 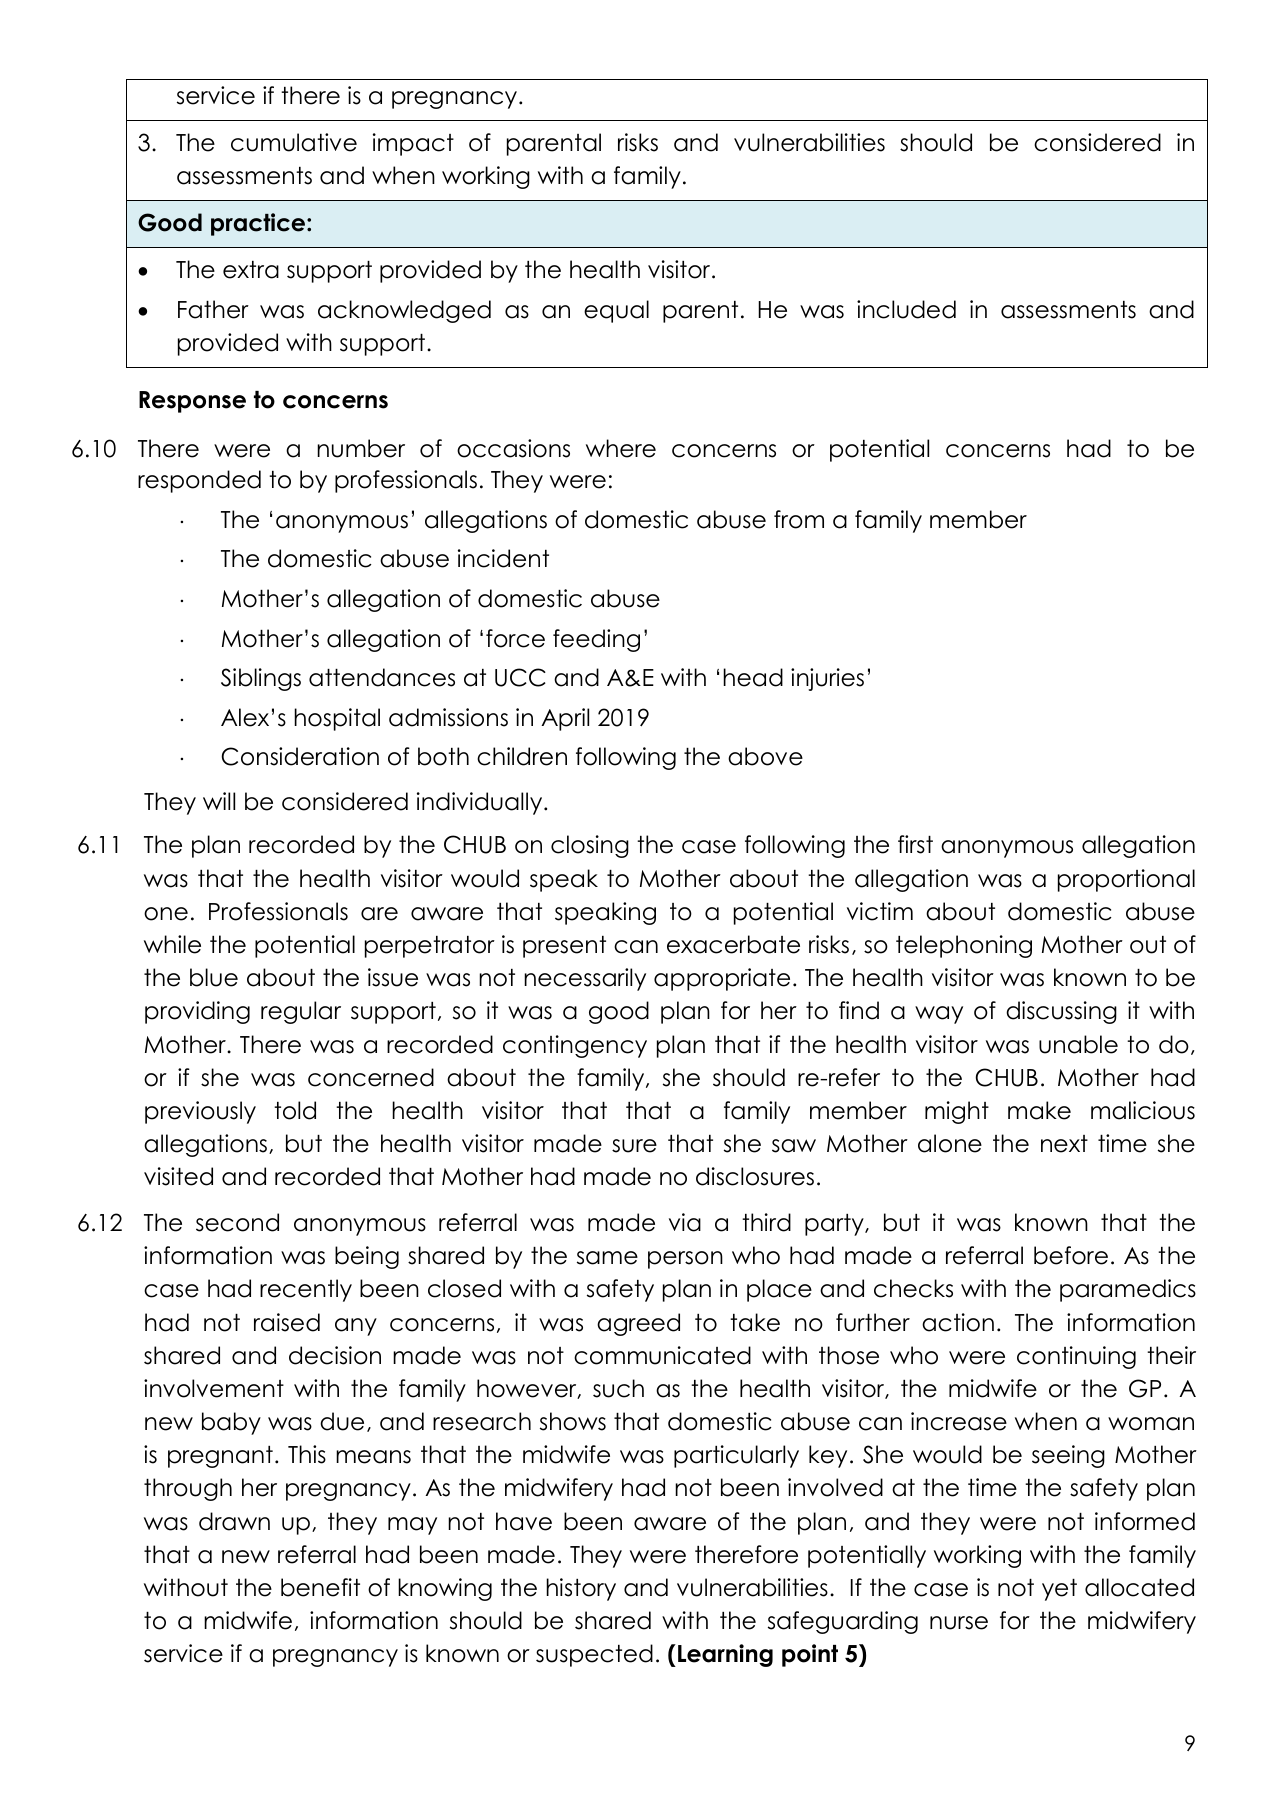 I want to click on Learning, so click(x=725, y=1655).
